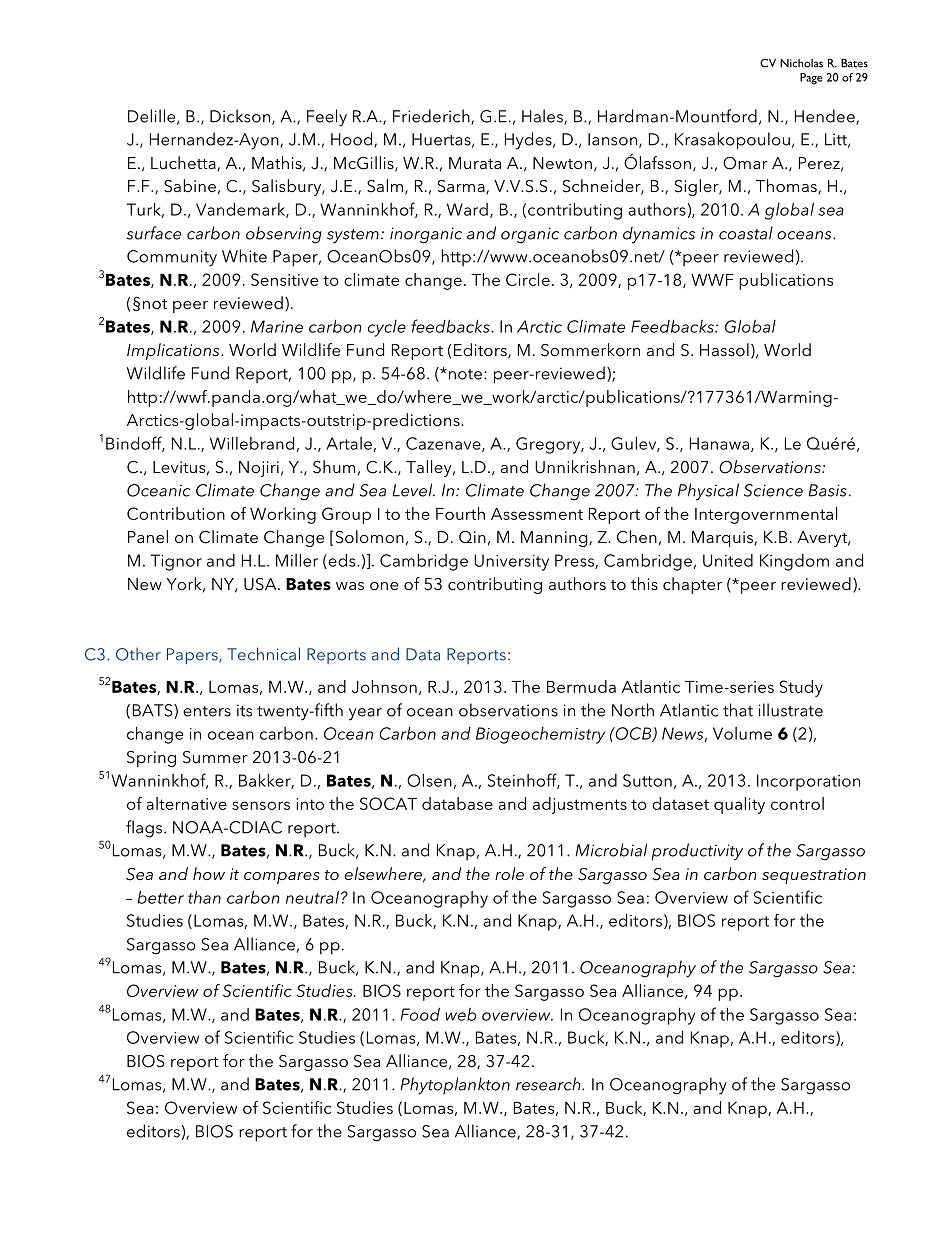 The width and height of the page is (952, 1233). Describe the element at coordinates (420, 1014) in the page. I see `Food` at that location.
